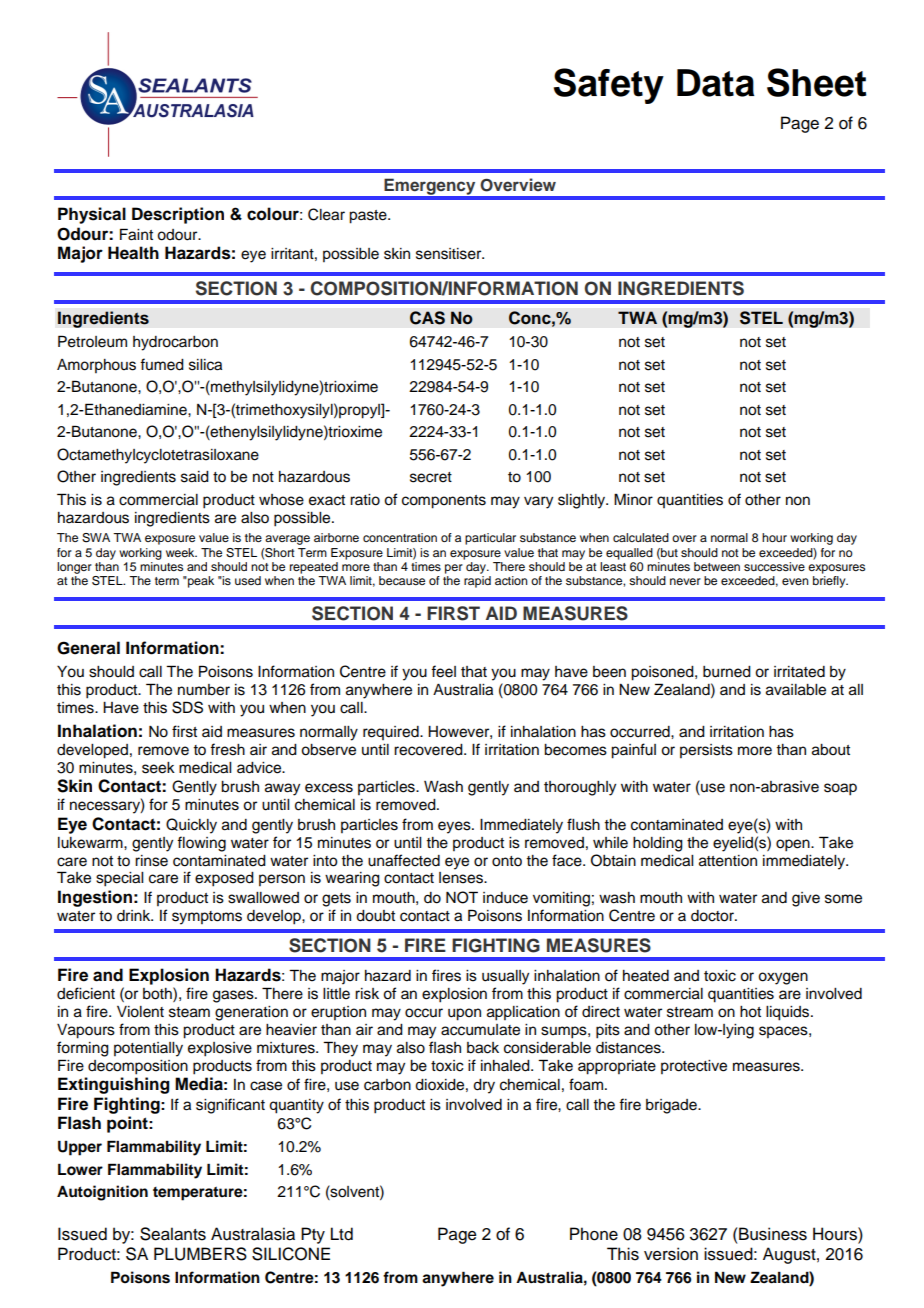  Describe the element at coordinates (609, 86) in the document. I see `Safety` at that location.
